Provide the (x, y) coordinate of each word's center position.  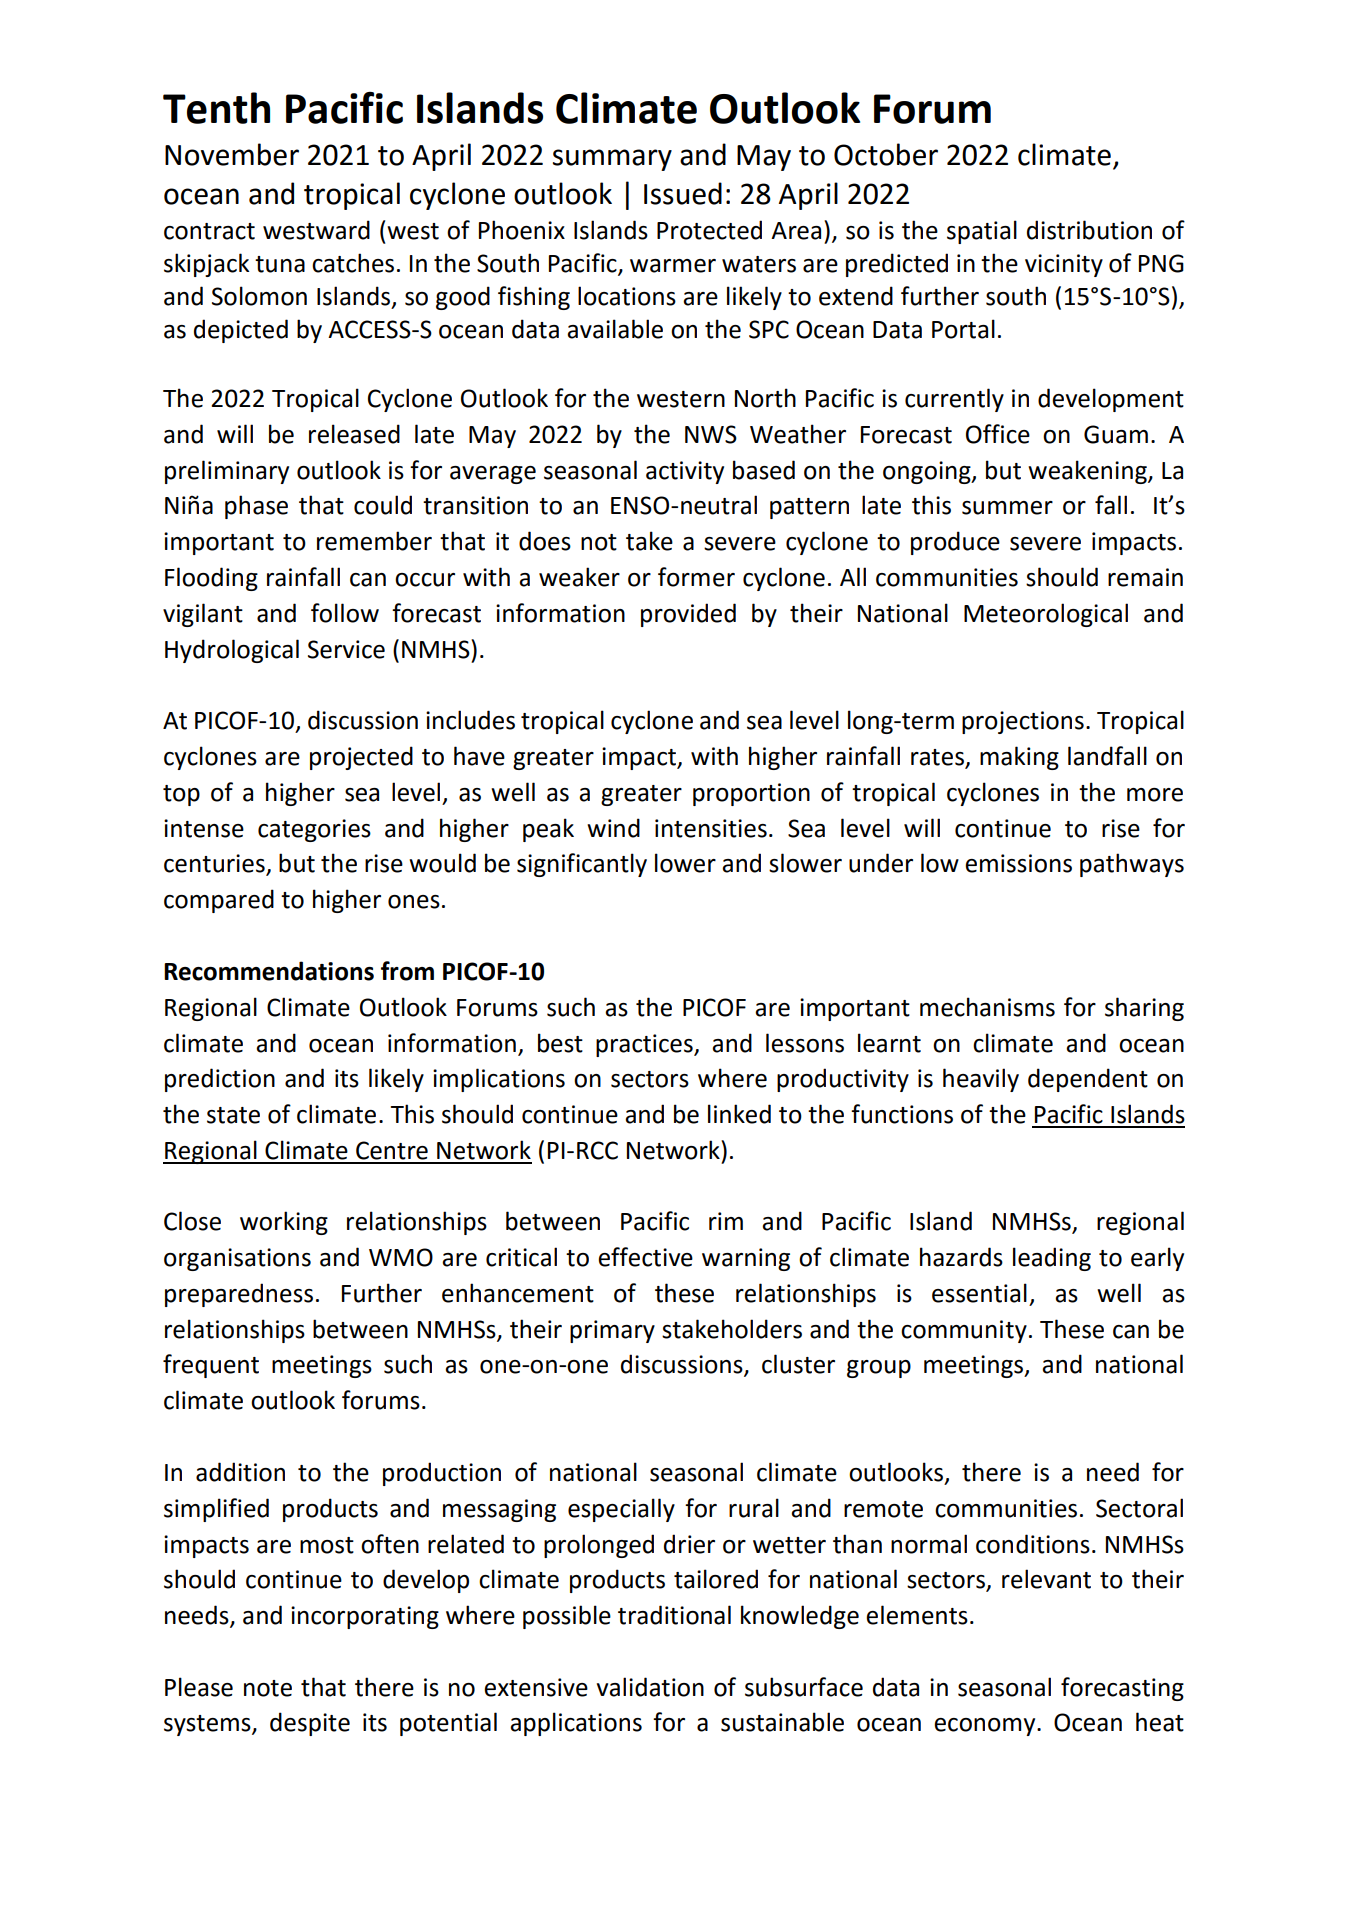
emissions (1018, 863)
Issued (683, 193)
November (232, 154)
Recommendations (269, 971)
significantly (582, 865)
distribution (1089, 230)
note (268, 1688)
